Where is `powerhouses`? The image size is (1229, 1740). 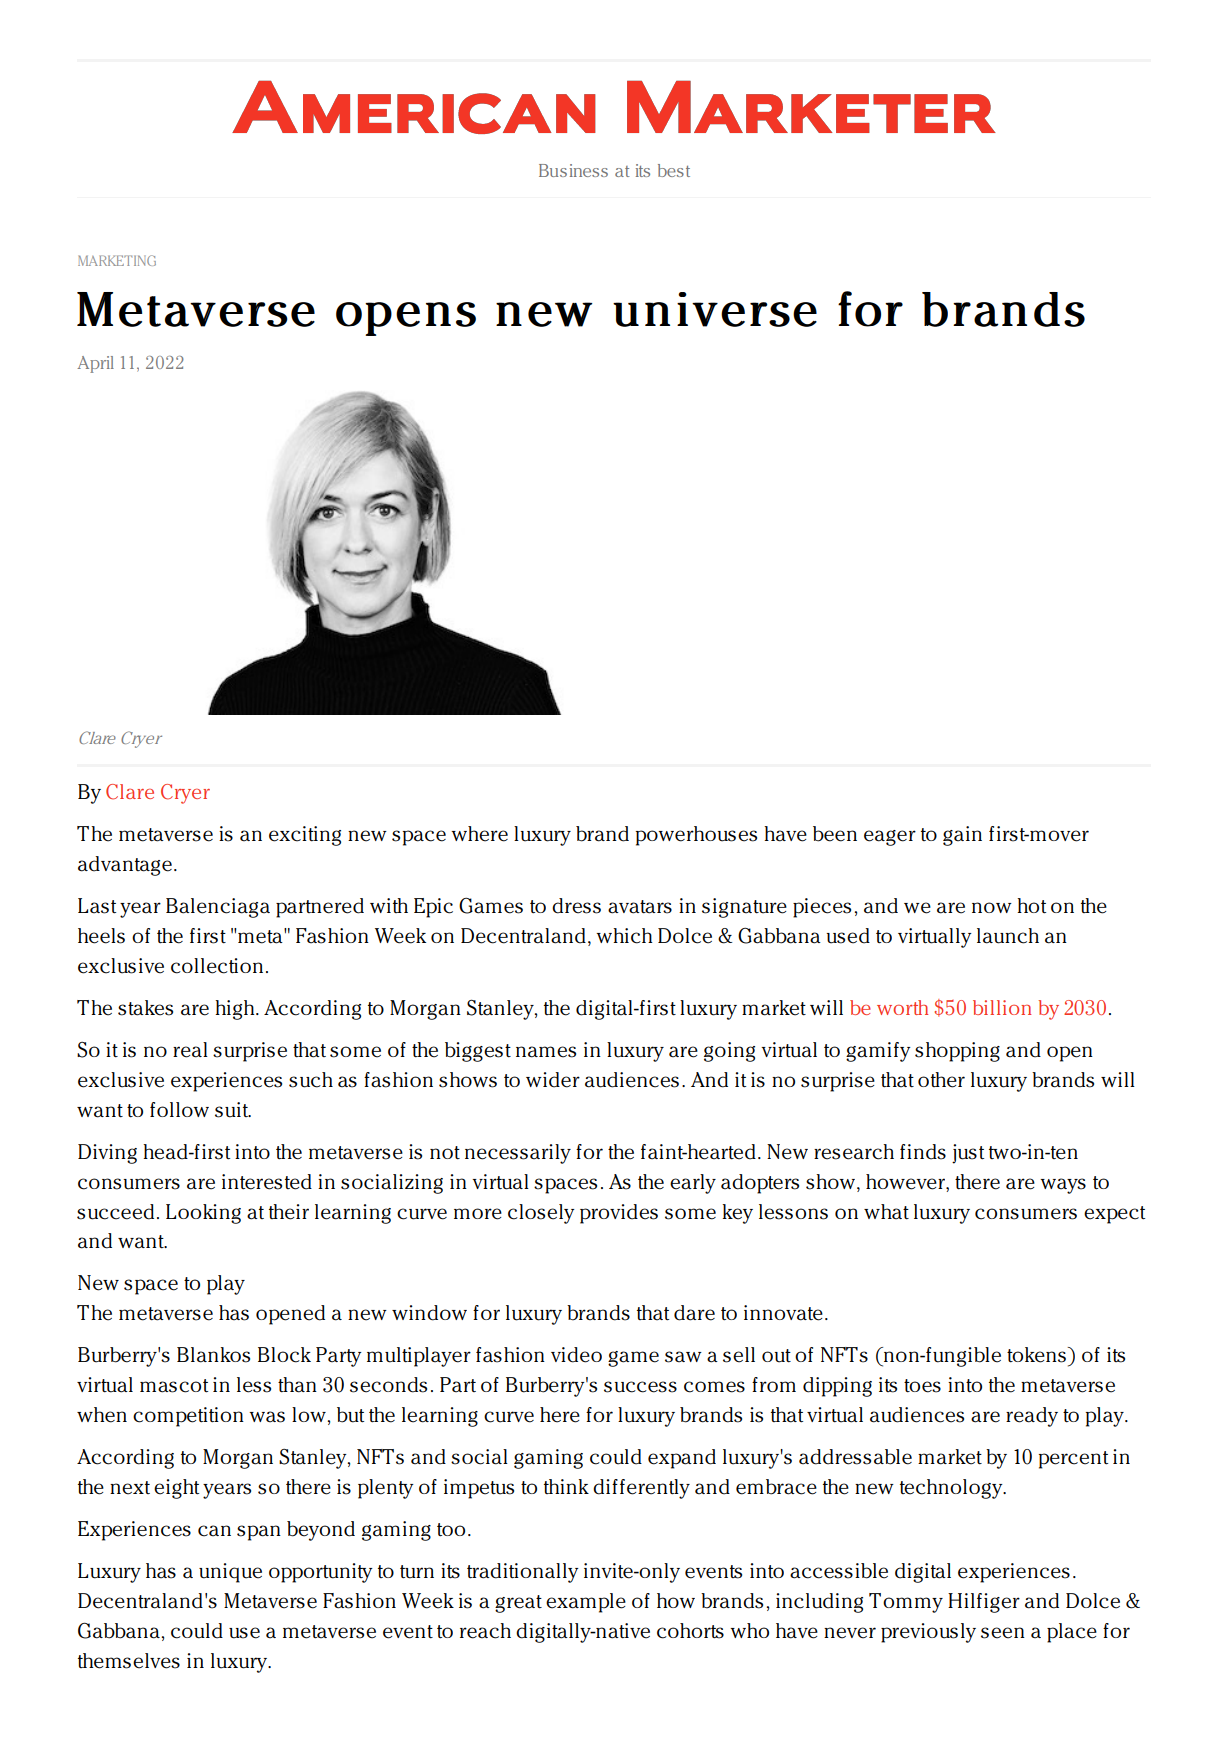
powerhouses is located at coordinates (696, 836).
